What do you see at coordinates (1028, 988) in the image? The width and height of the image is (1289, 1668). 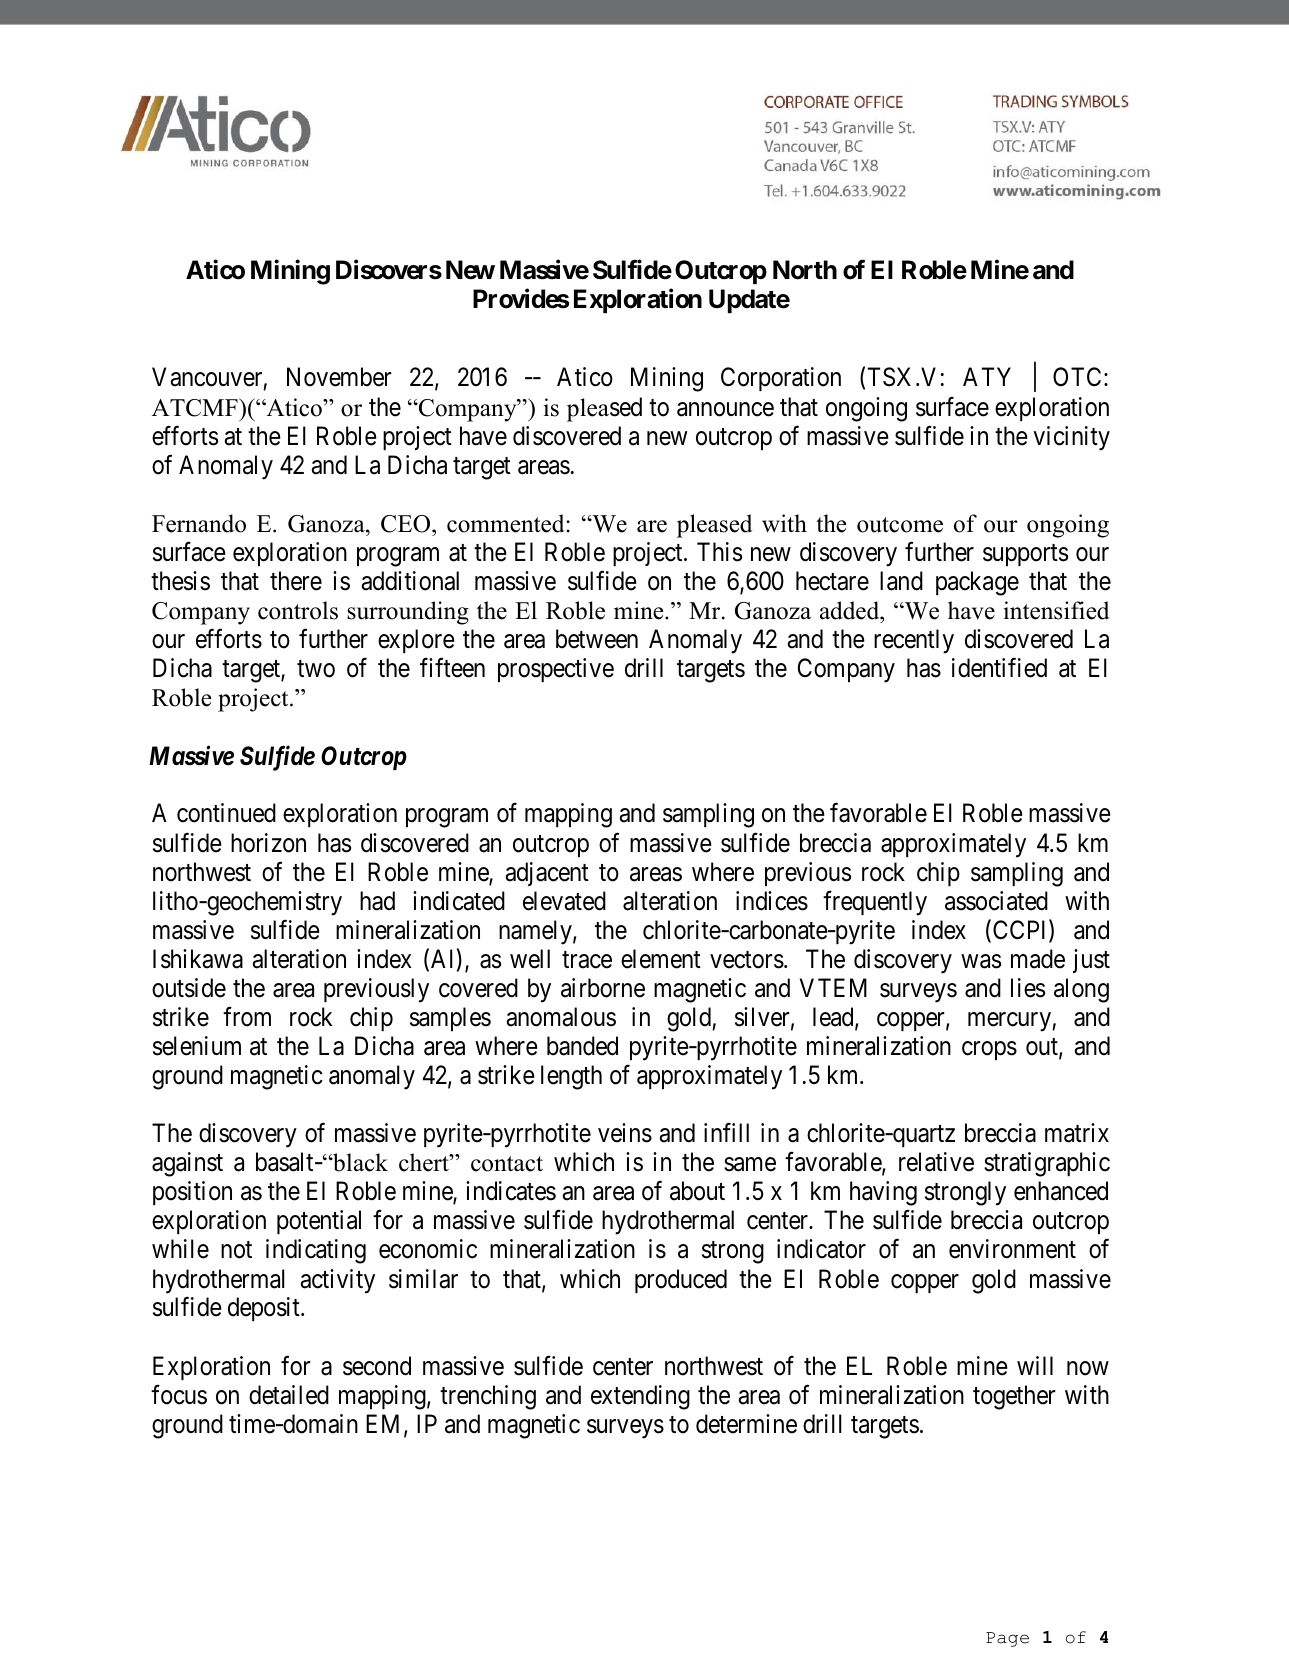 I see `lies` at bounding box center [1028, 988].
